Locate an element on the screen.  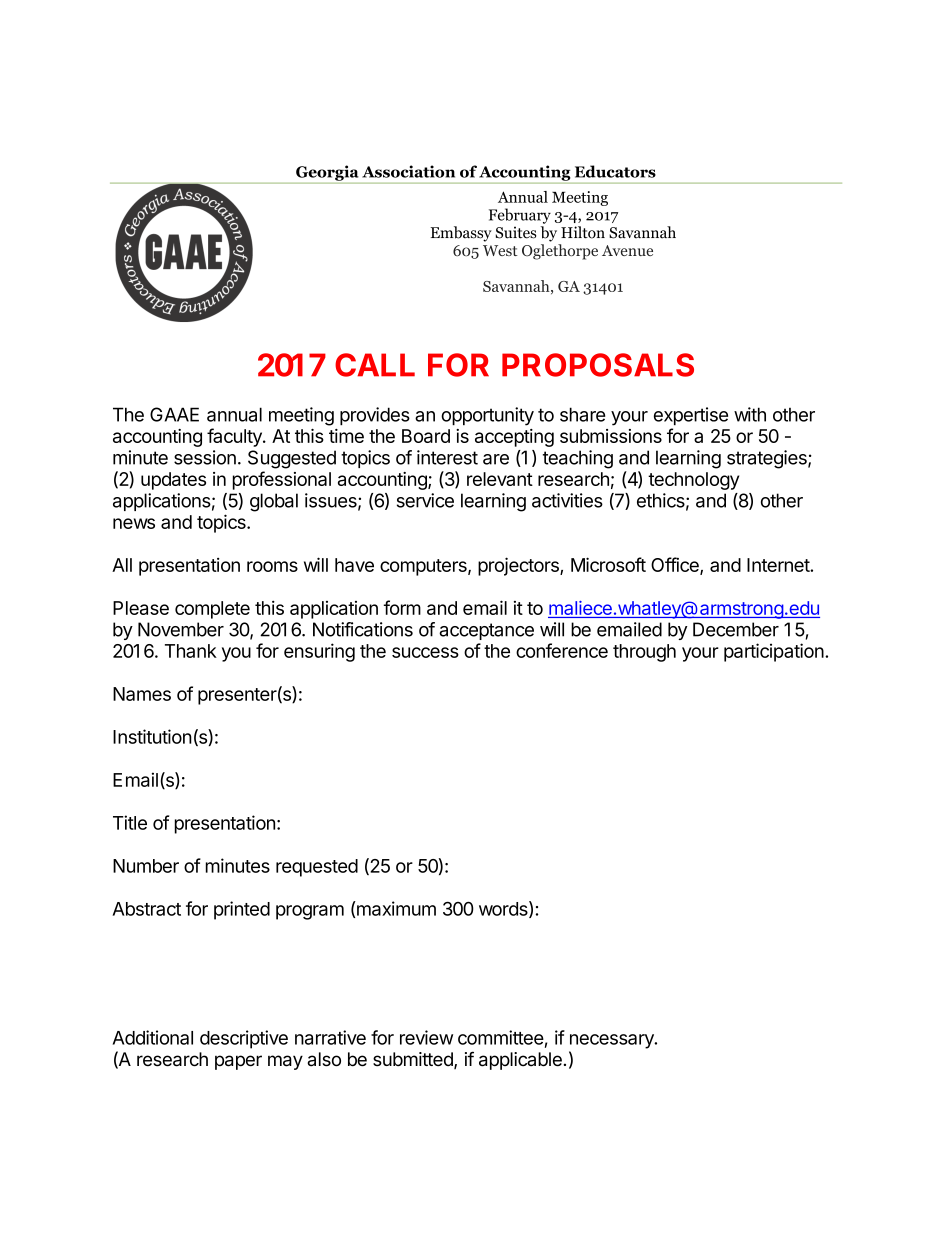
Educators is located at coordinates (615, 171).
